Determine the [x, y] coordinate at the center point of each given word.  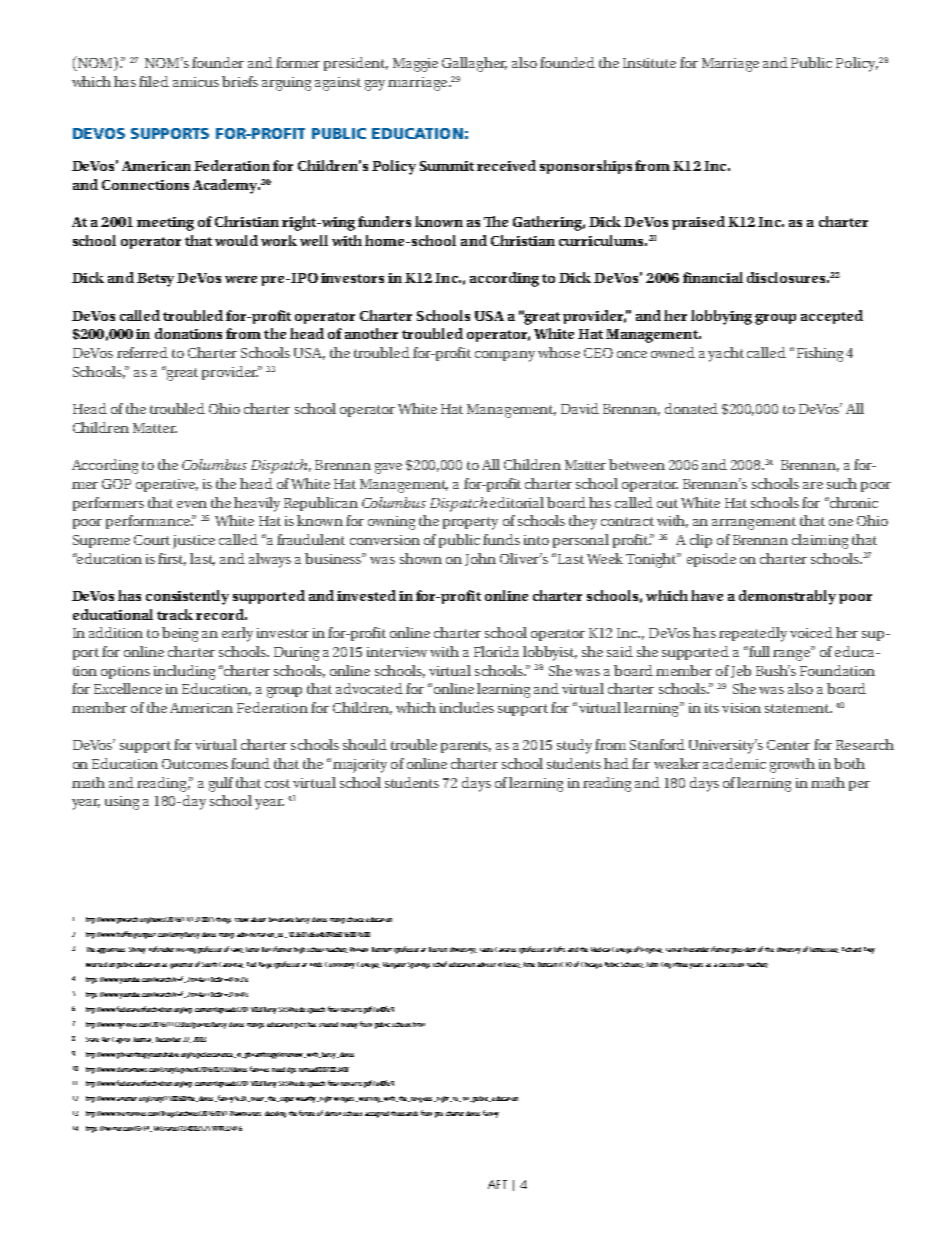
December [168, 1039]
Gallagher [474, 64]
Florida [496, 651]
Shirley [137, 950]
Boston [438, 949]
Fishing [820, 354]
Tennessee [824, 950]
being [180, 634]
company [505, 356]
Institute [649, 63]
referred [142, 352]
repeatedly [753, 634]
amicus [196, 82]
